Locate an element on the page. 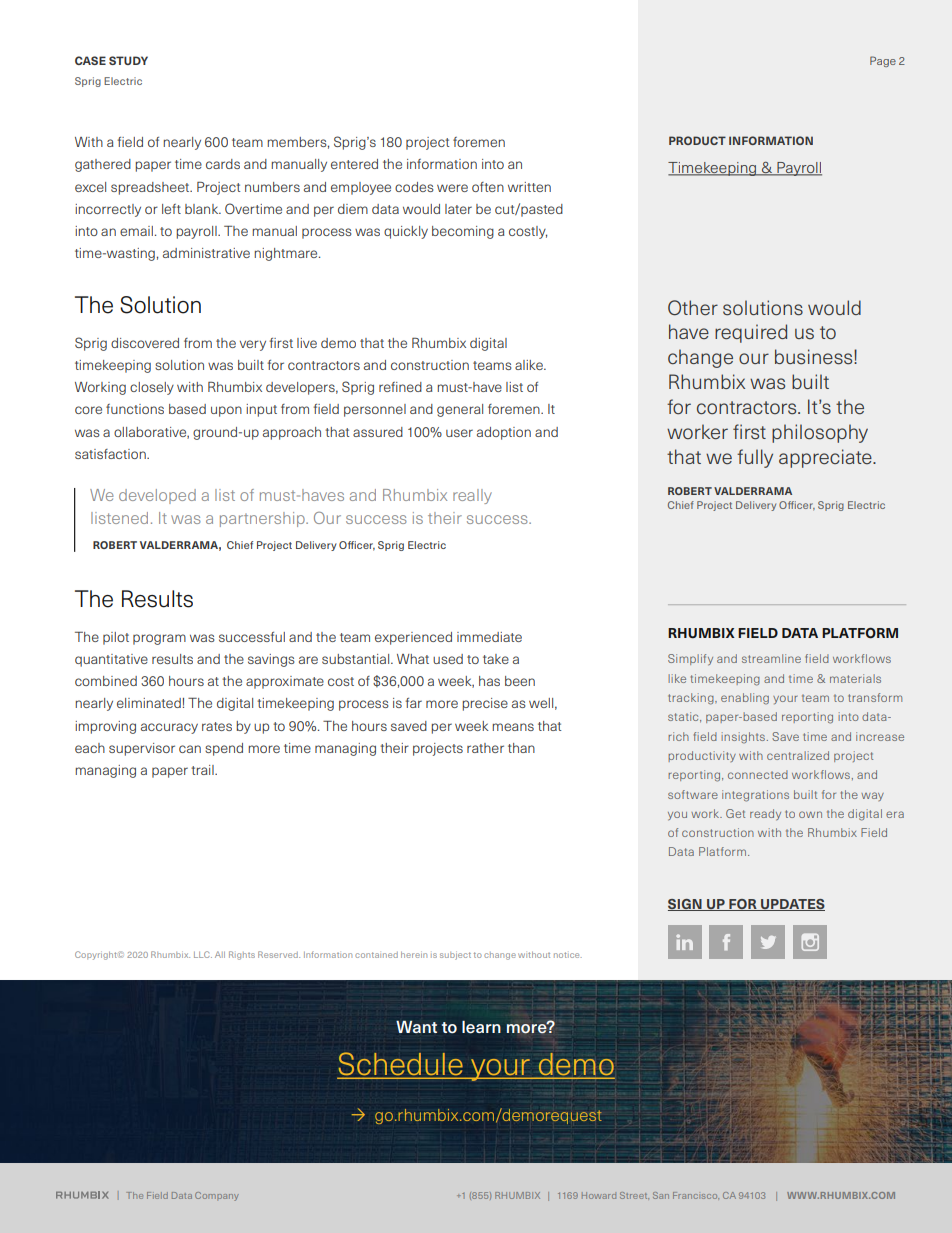  immediate is located at coordinates (489, 637).
